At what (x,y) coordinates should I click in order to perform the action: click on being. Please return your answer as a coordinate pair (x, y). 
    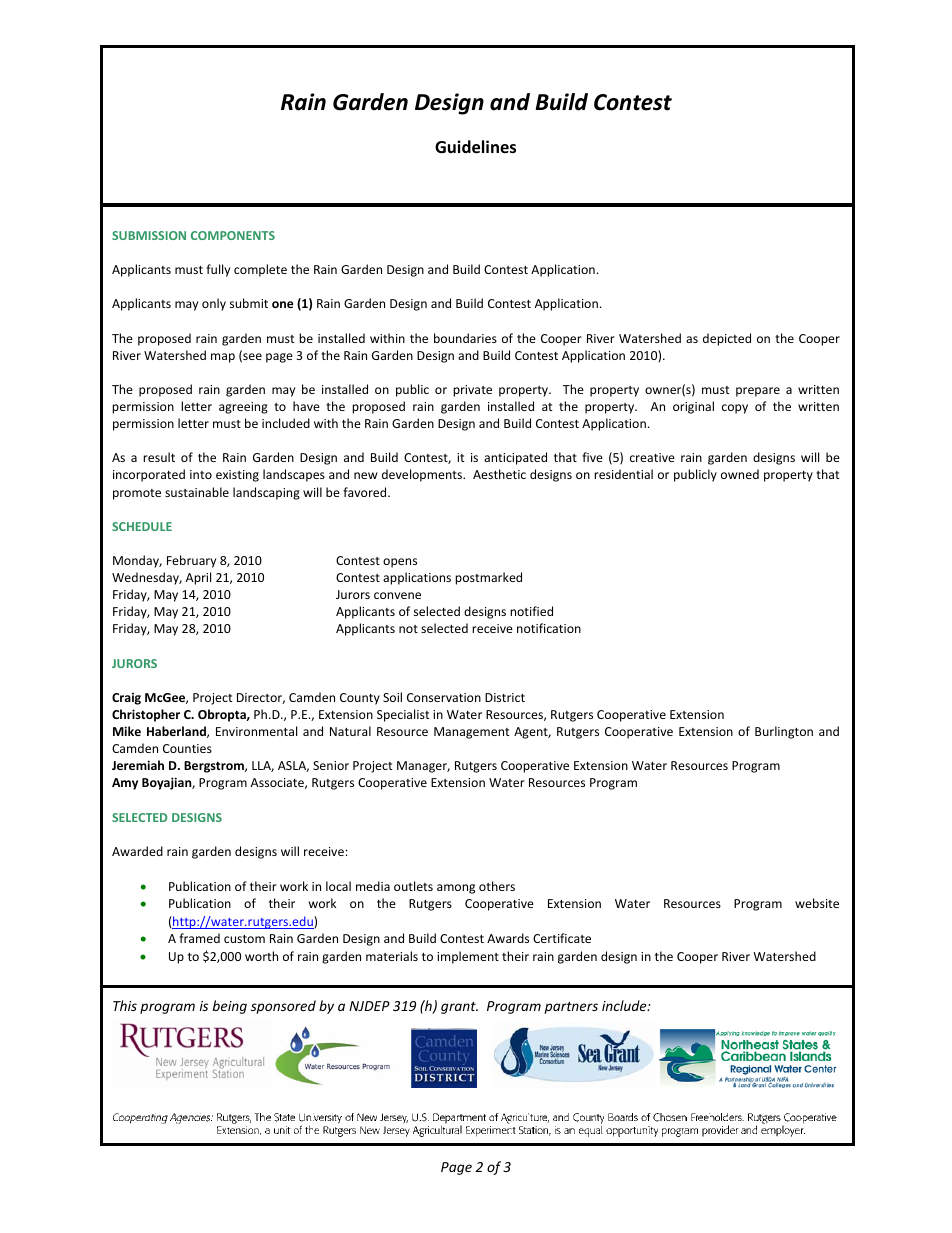
    Looking at the image, I should click on (230, 1007).
